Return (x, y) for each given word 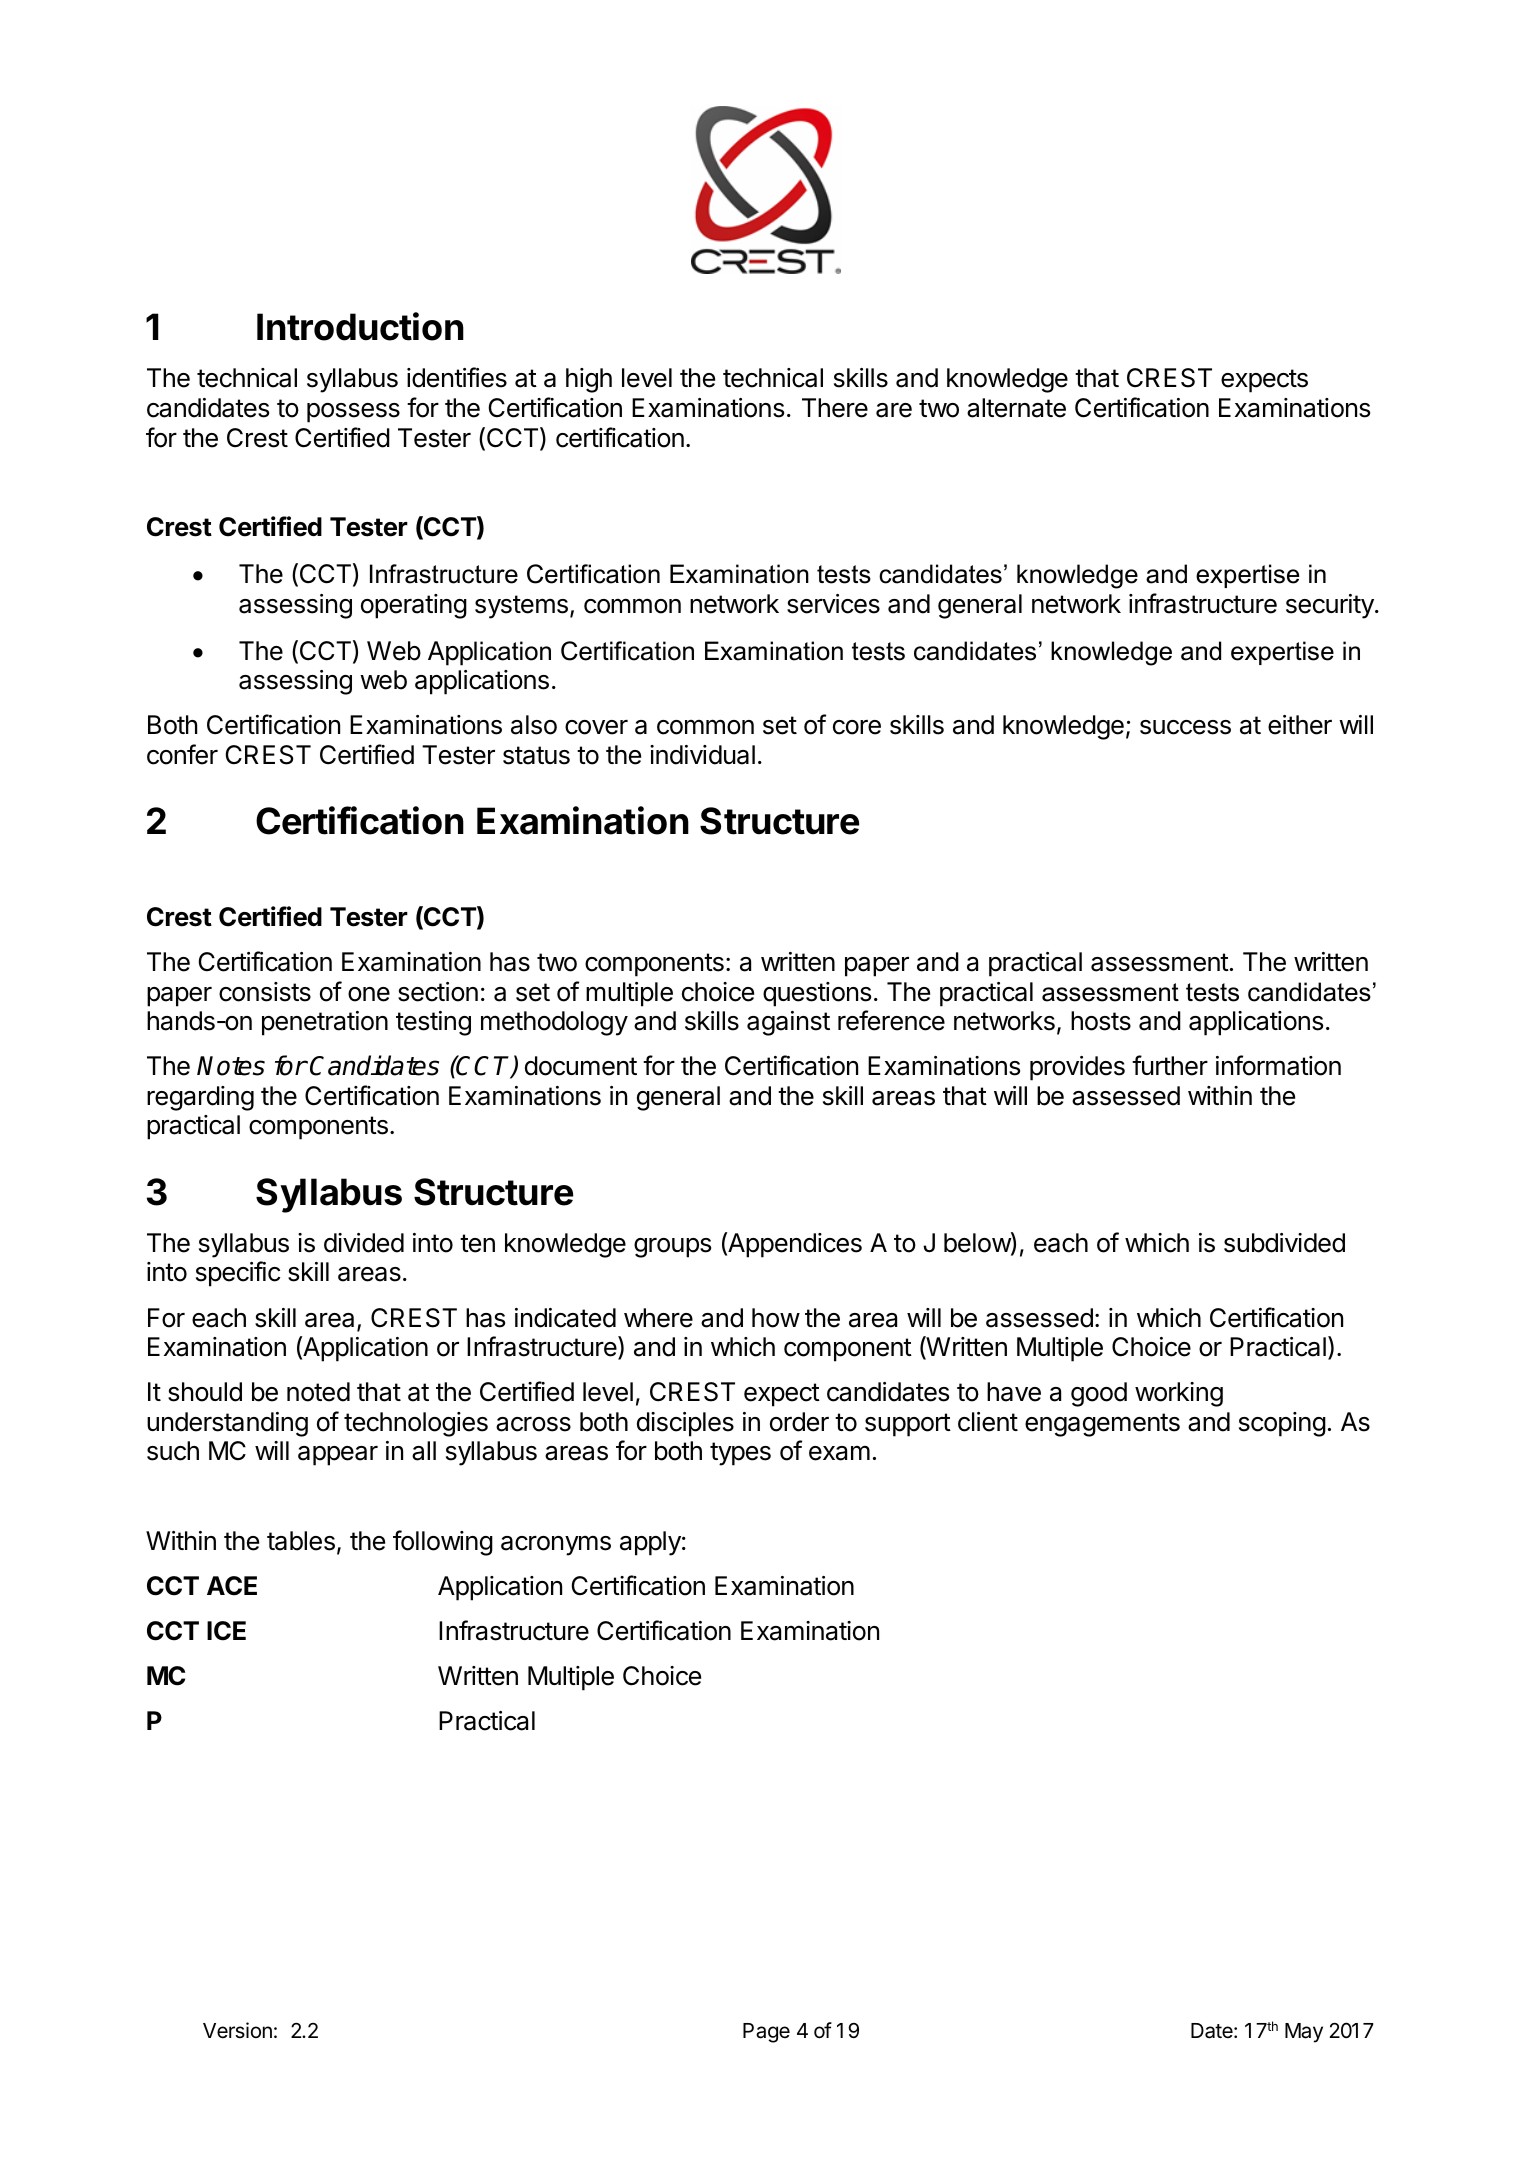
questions (817, 994)
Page (766, 2033)
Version (237, 2030)
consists (265, 992)
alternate (1016, 408)
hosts (1101, 1021)
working (1179, 1394)
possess (353, 413)
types (740, 1454)
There (835, 408)
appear (338, 1456)
